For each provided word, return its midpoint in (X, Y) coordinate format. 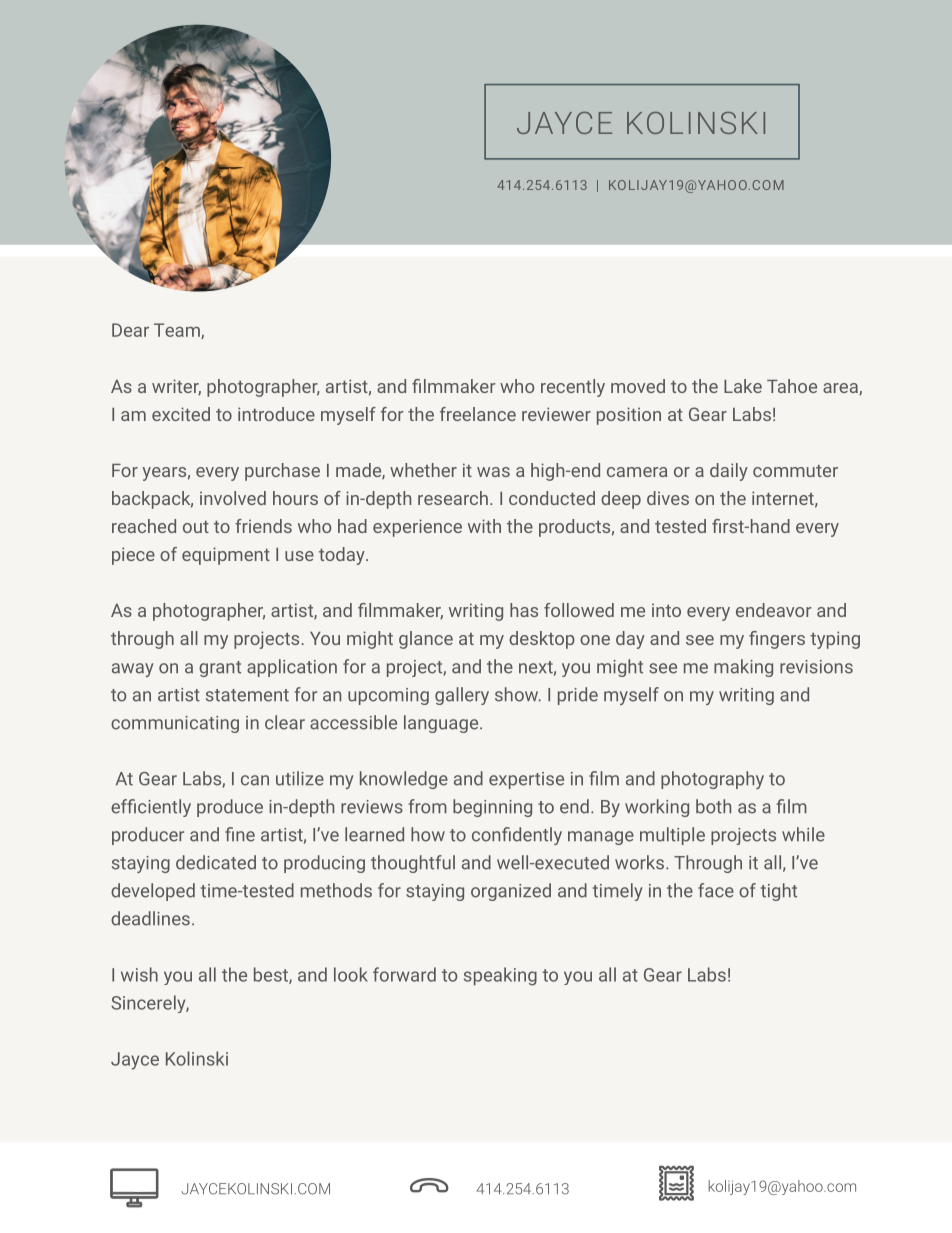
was (493, 472)
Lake (743, 386)
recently (573, 388)
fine (240, 834)
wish (139, 974)
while (803, 834)
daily (729, 472)
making (743, 668)
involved (233, 498)
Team (178, 331)
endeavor (773, 610)
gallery (462, 696)
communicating (175, 724)
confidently (517, 836)
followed (579, 610)
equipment (226, 556)
